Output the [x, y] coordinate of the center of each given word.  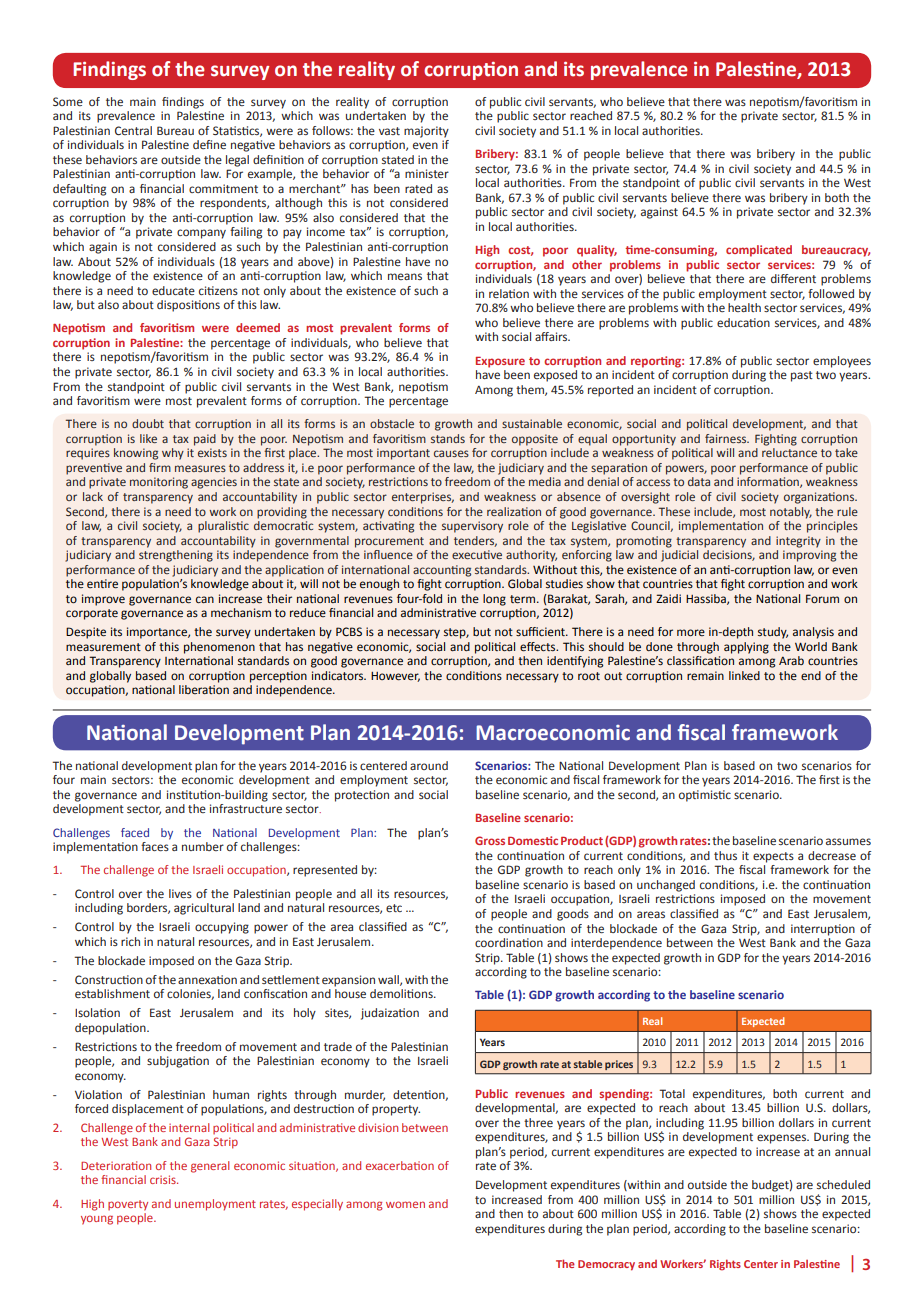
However [395, 677]
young [97, 1220]
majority [426, 132]
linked [744, 676]
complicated [759, 251]
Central [133, 130]
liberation [204, 689]
